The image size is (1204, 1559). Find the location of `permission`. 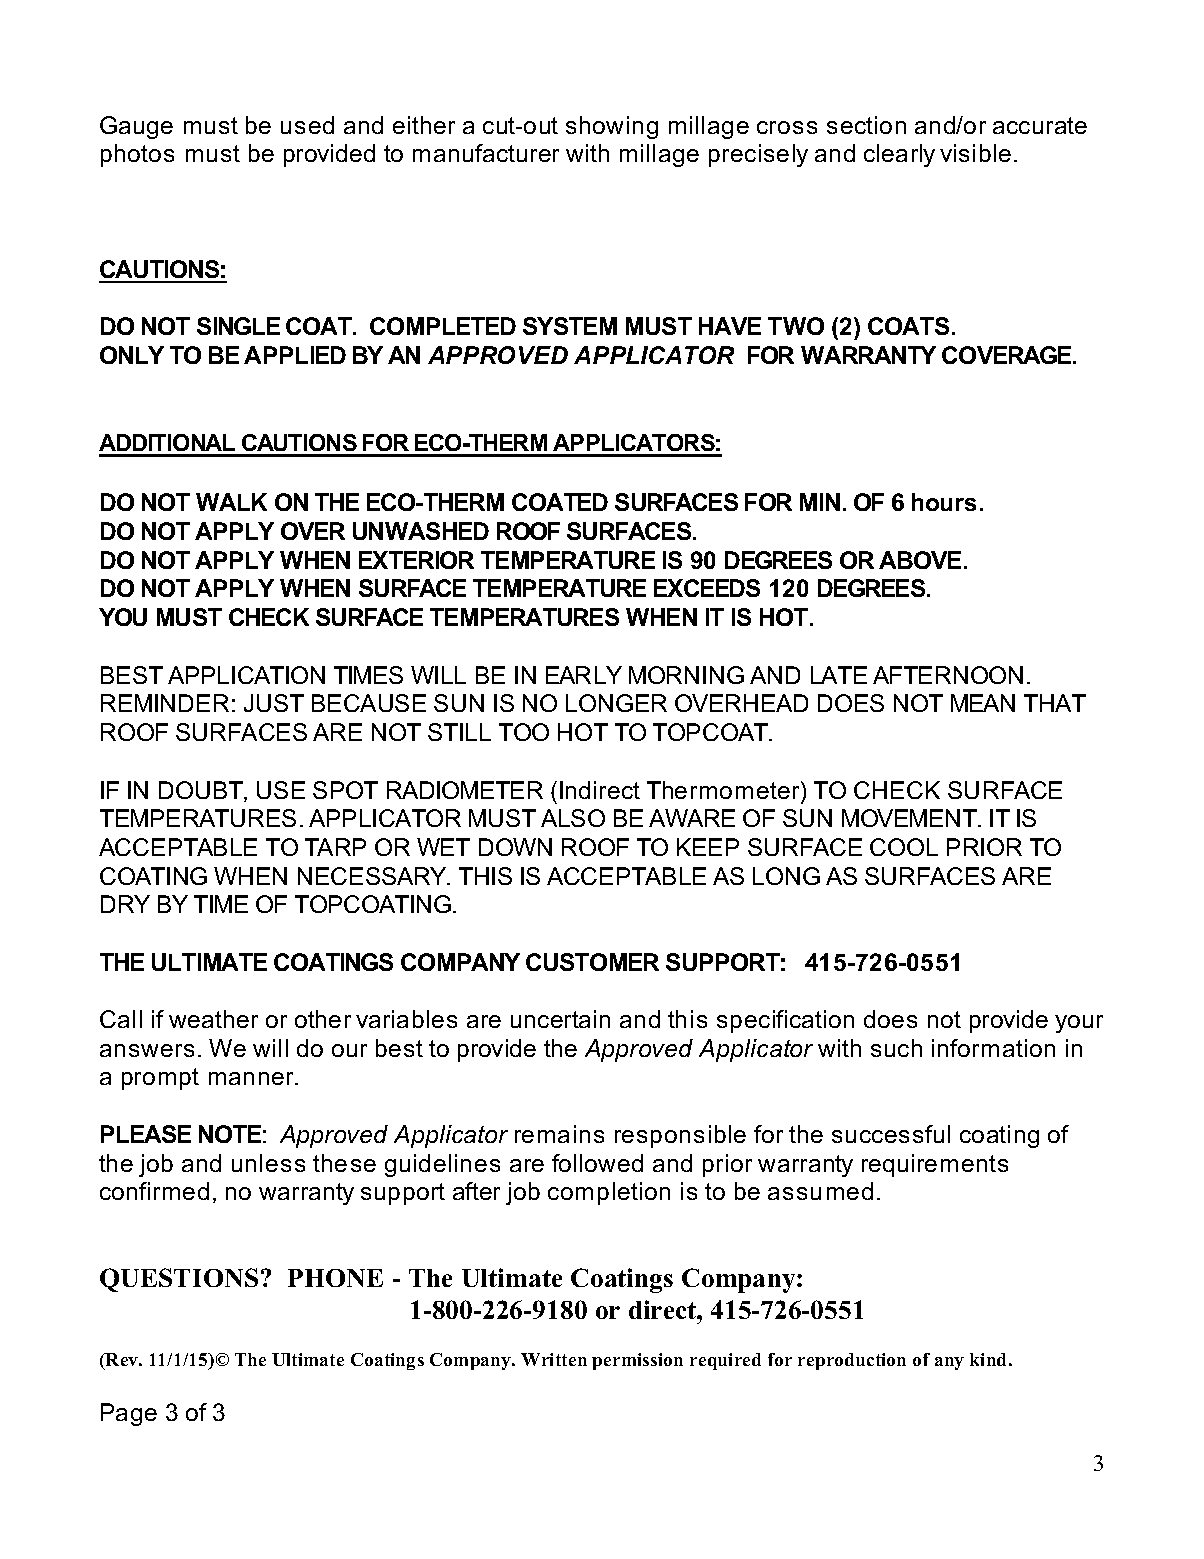

permission is located at coordinates (637, 1361).
